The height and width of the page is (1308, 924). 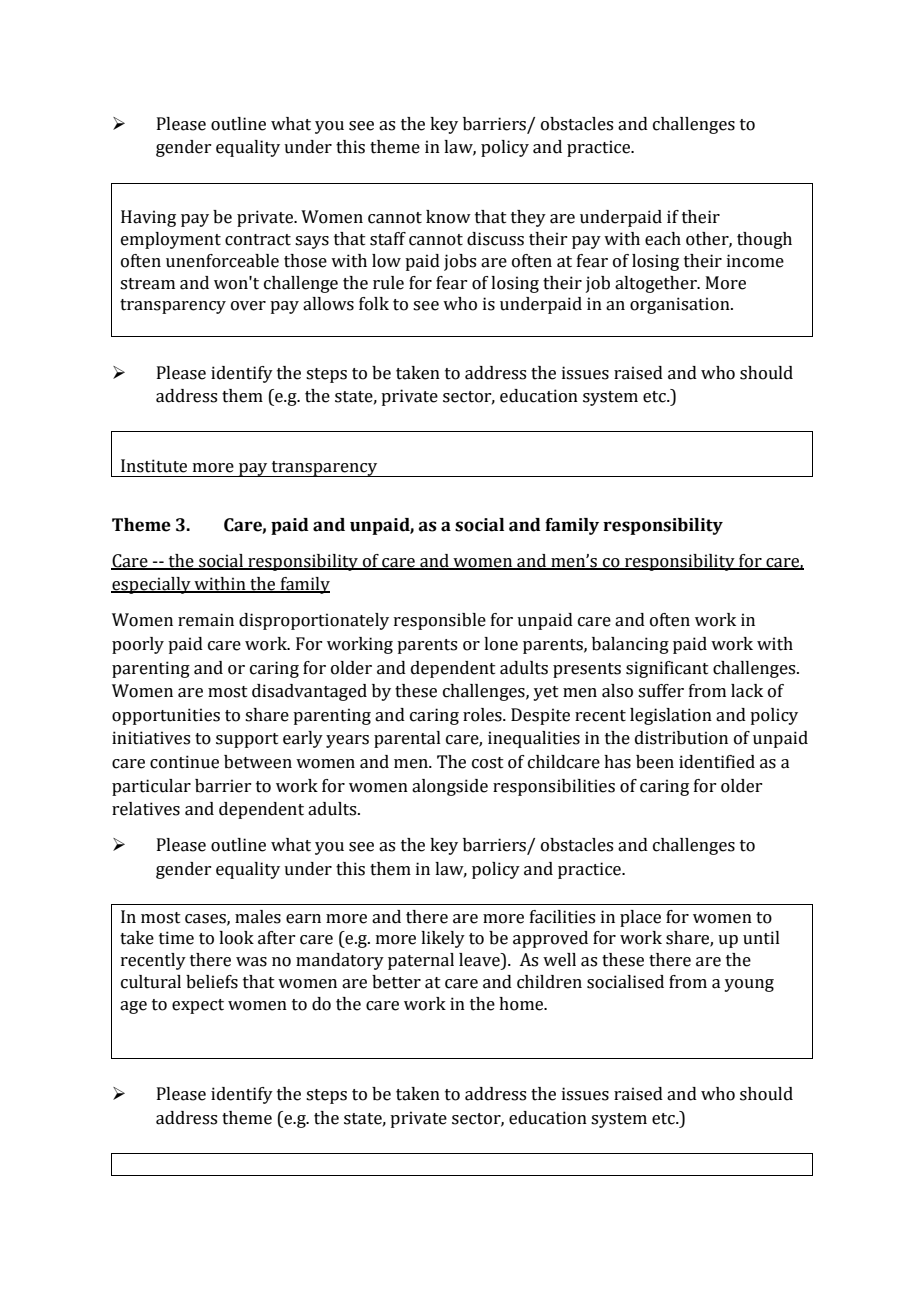 I want to click on balancing, so click(x=630, y=645).
